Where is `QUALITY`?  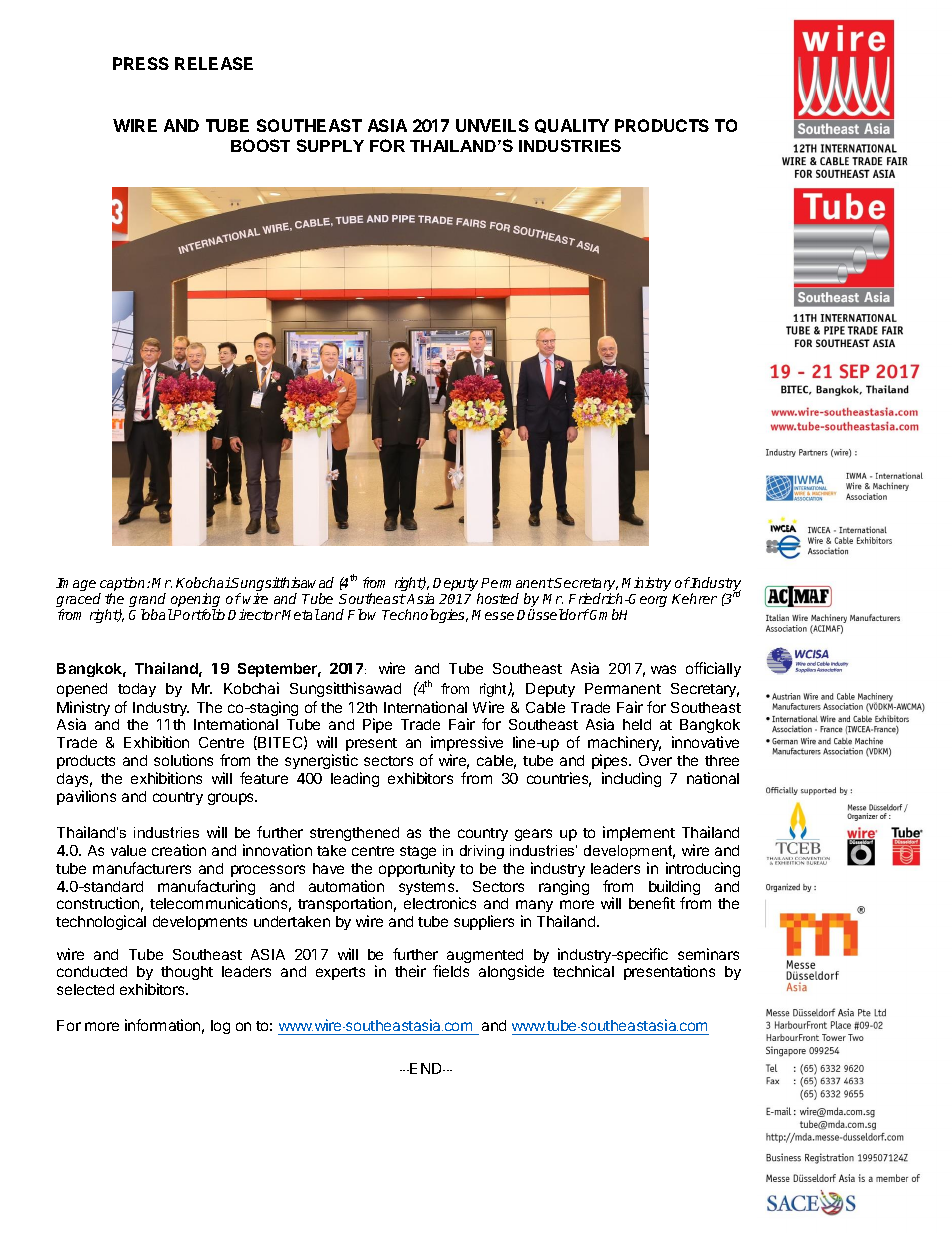
QUALITY is located at coordinates (572, 126).
